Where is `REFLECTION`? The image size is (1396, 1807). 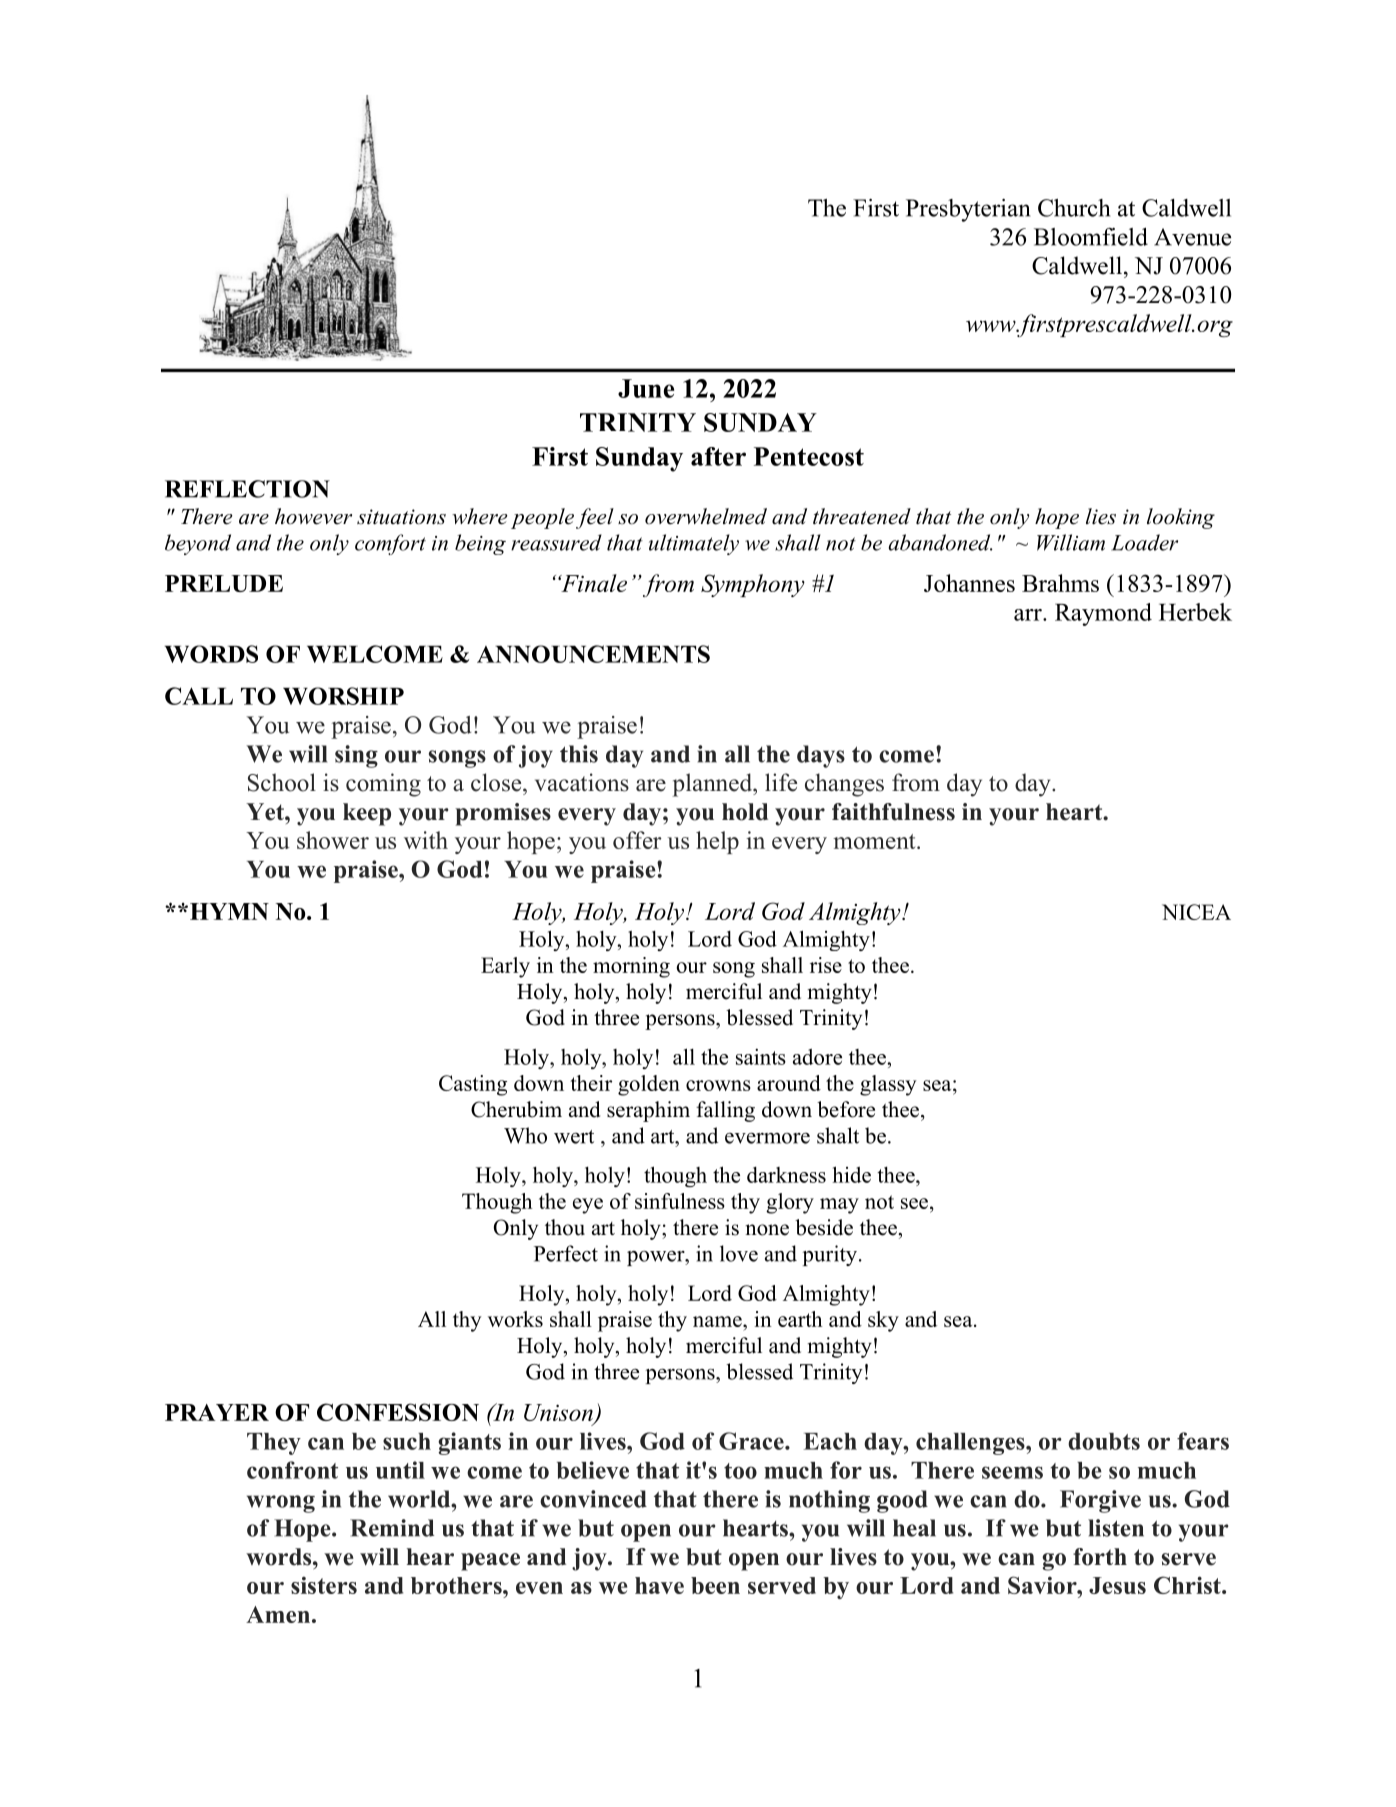 REFLECTION is located at coordinates (247, 489).
